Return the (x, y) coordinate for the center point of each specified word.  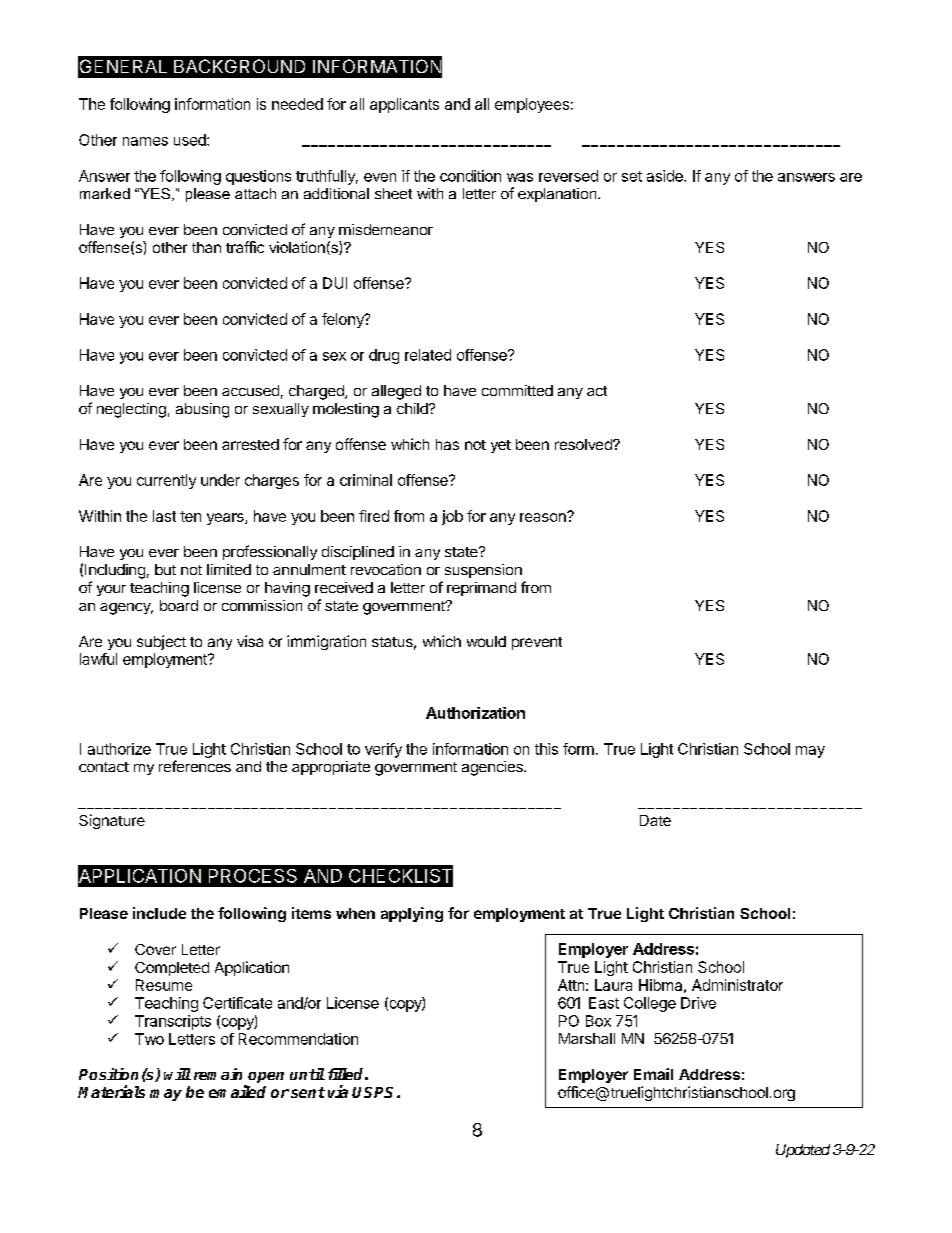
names (145, 141)
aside (666, 176)
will (177, 1074)
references (195, 766)
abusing (202, 410)
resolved (584, 444)
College (650, 1004)
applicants (404, 105)
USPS (375, 1092)
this (546, 749)
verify (383, 750)
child (413, 408)
